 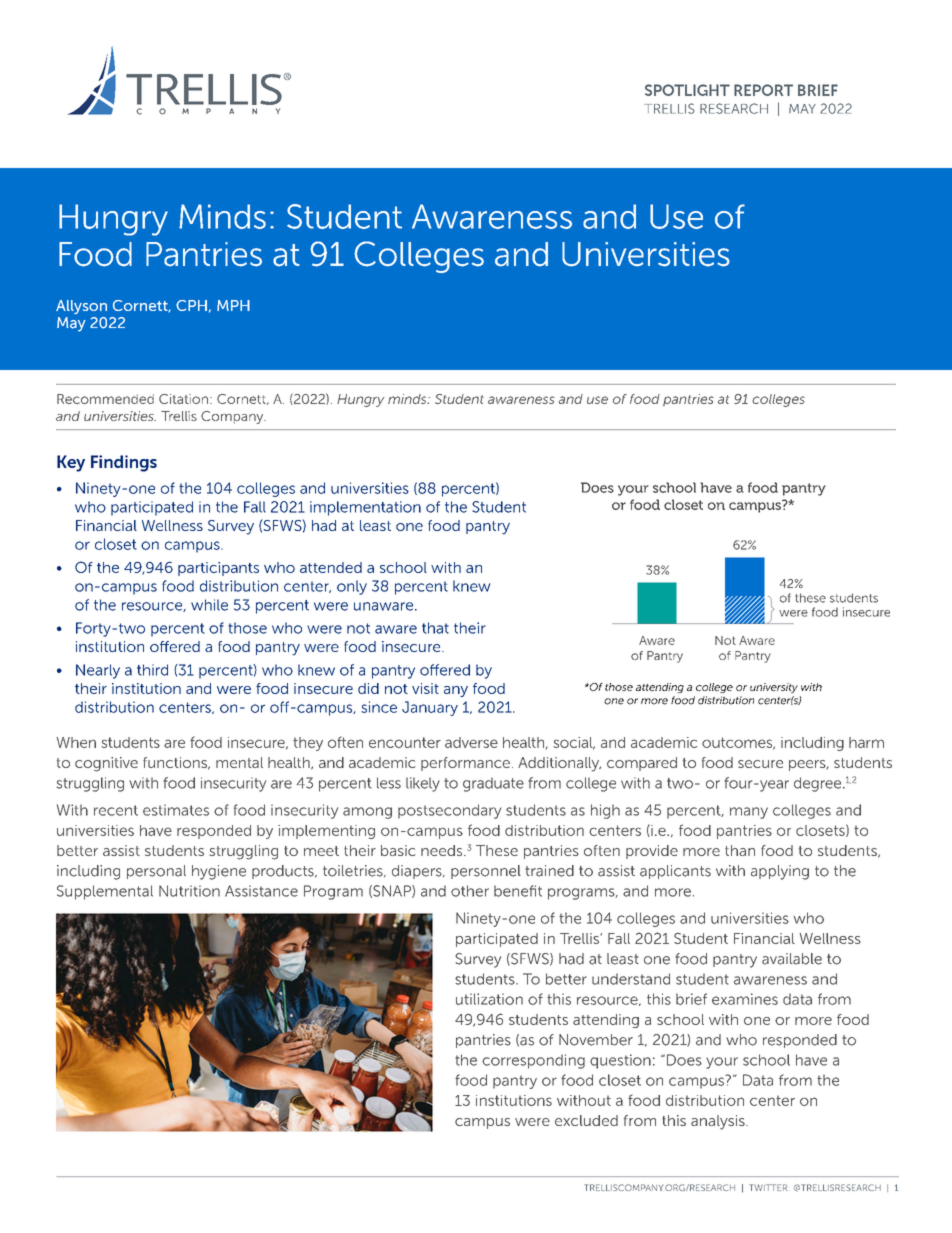 What do you see at coordinates (124, 463) in the image?
I see `Findings` at bounding box center [124, 463].
